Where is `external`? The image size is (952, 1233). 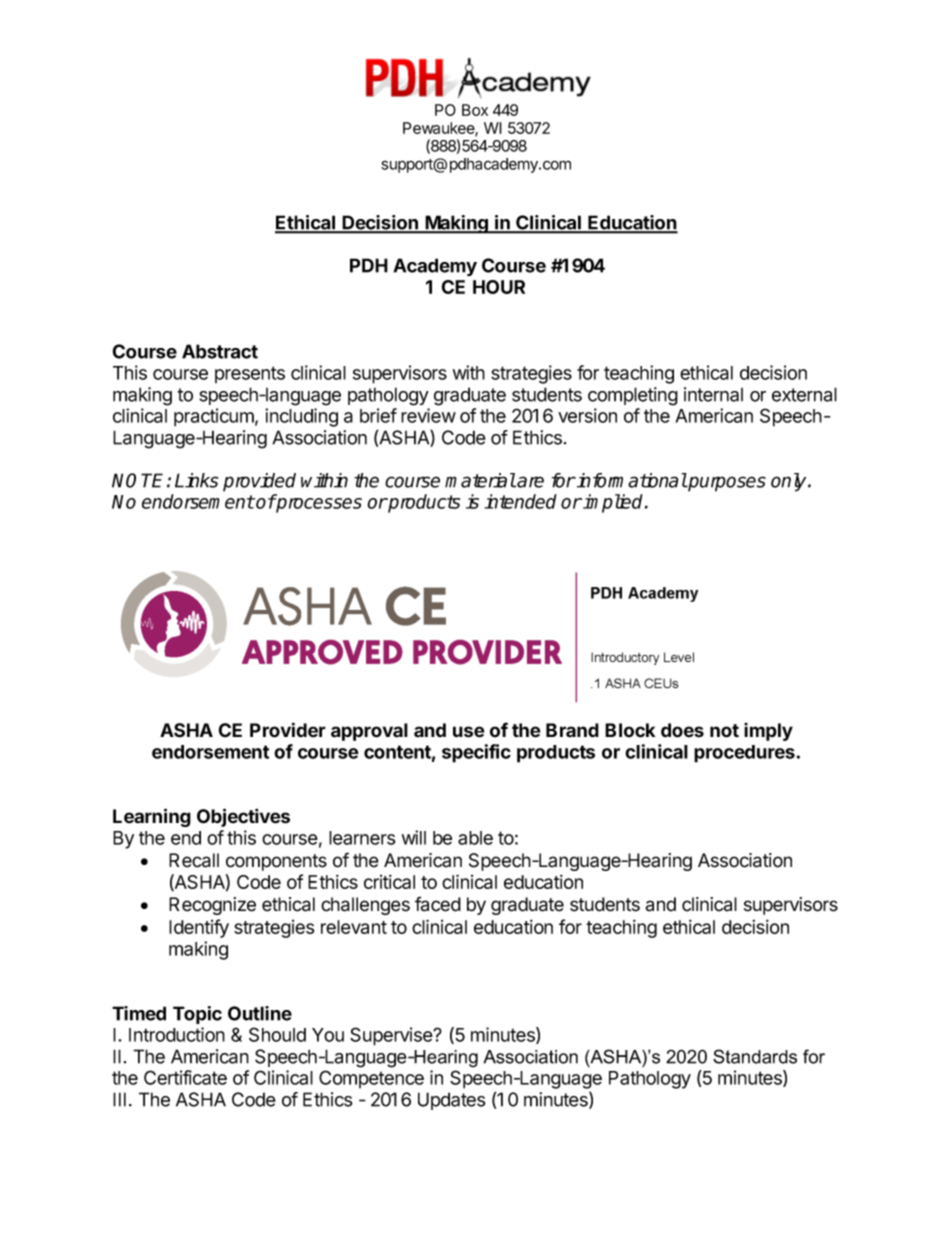
external is located at coordinates (804, 394).
